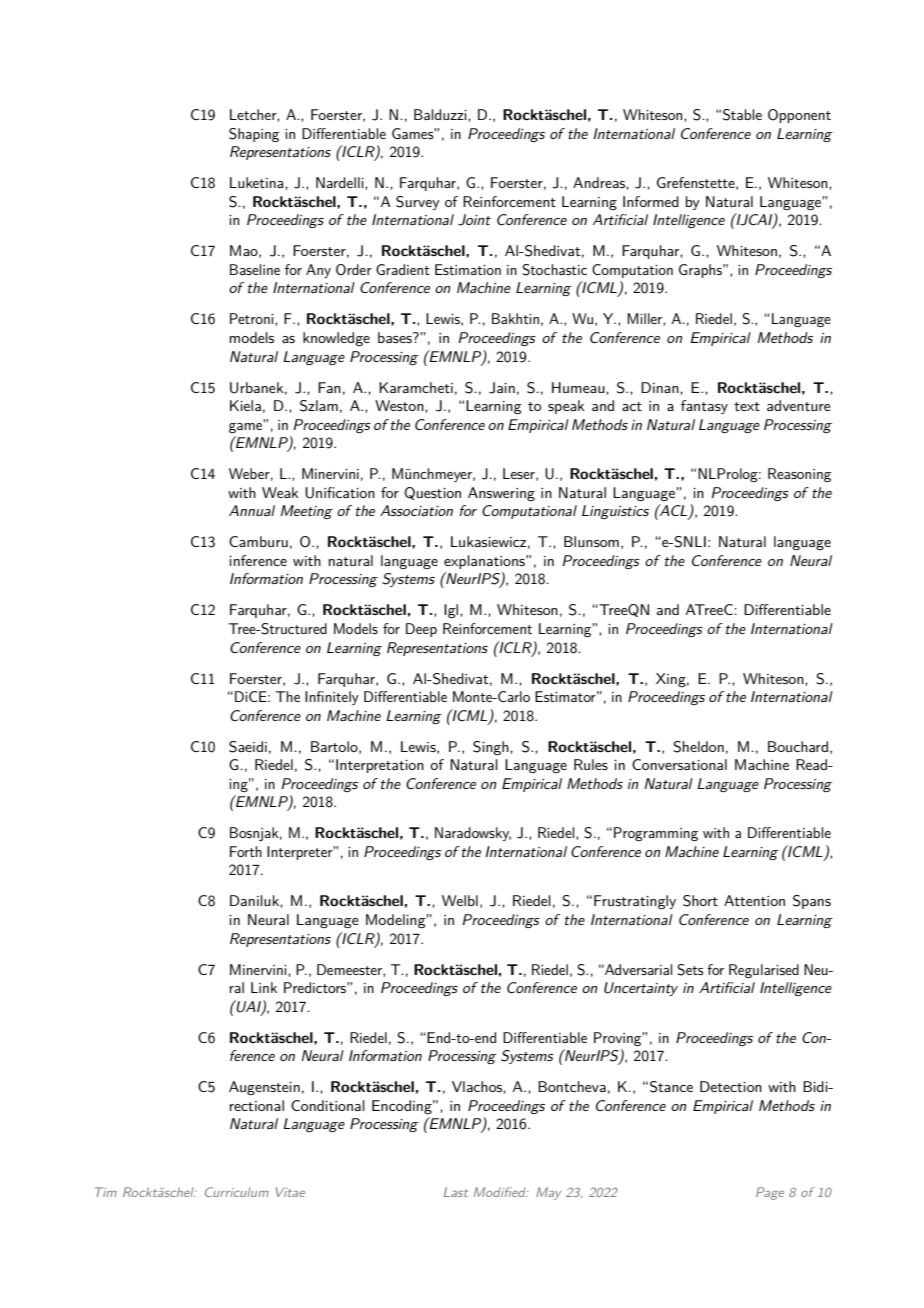  Describe the element at coordinates (501, 1192) in the document. I see `Modified` at that location.
